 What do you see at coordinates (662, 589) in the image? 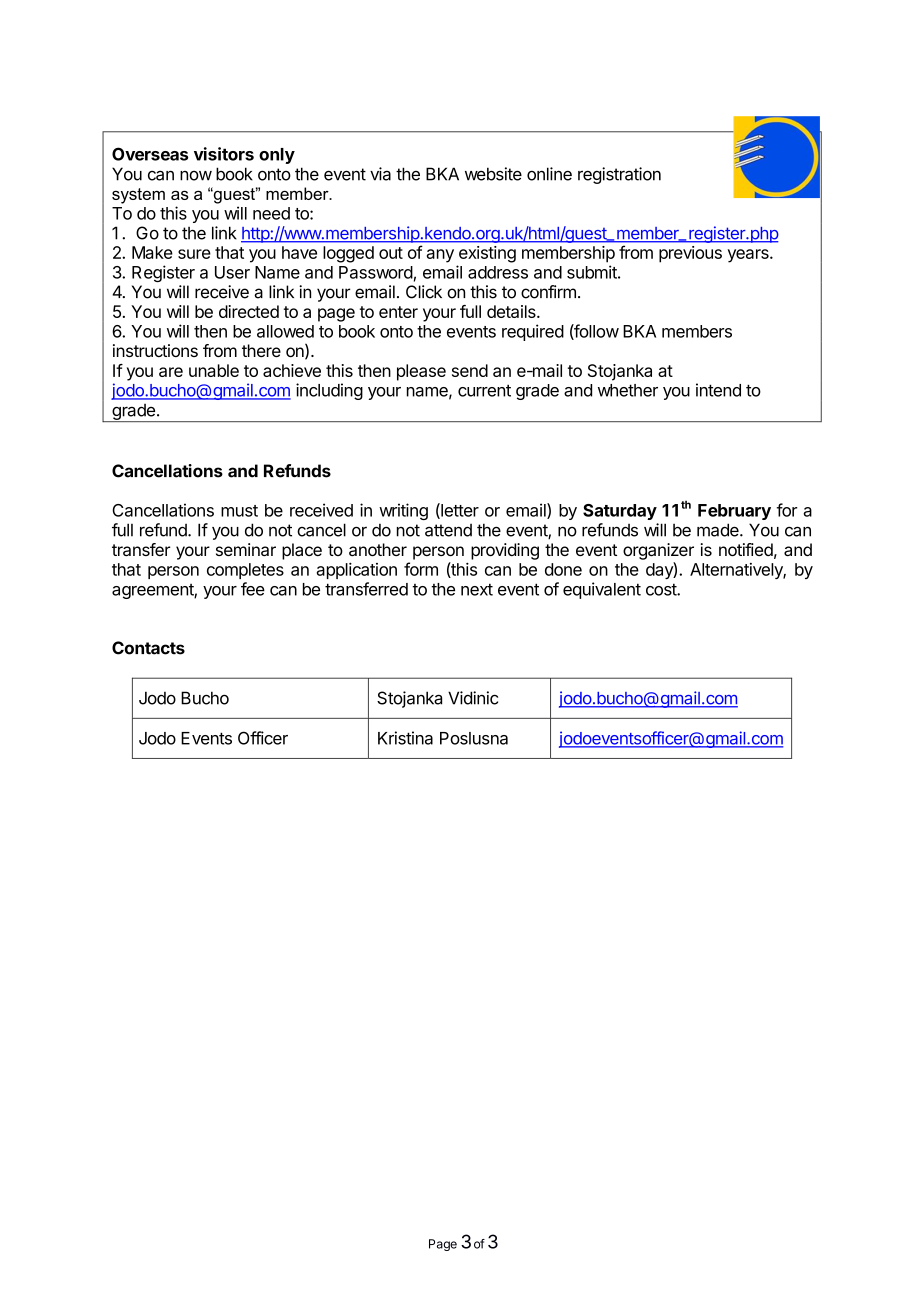
I see `cost` at bounding box center [662, 589].
